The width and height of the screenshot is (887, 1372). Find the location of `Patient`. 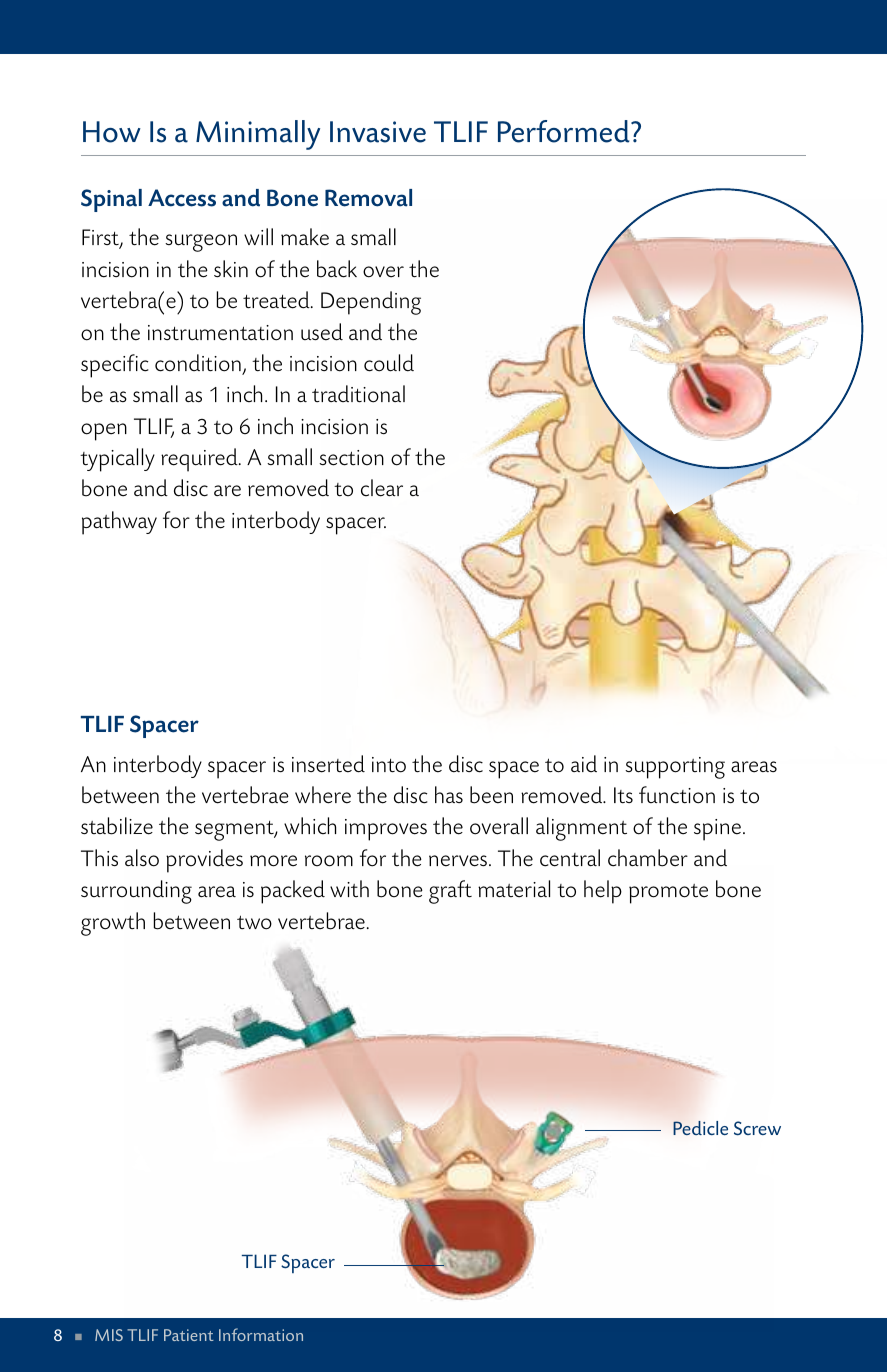

Patient is located at coordinates (189, 1335).
